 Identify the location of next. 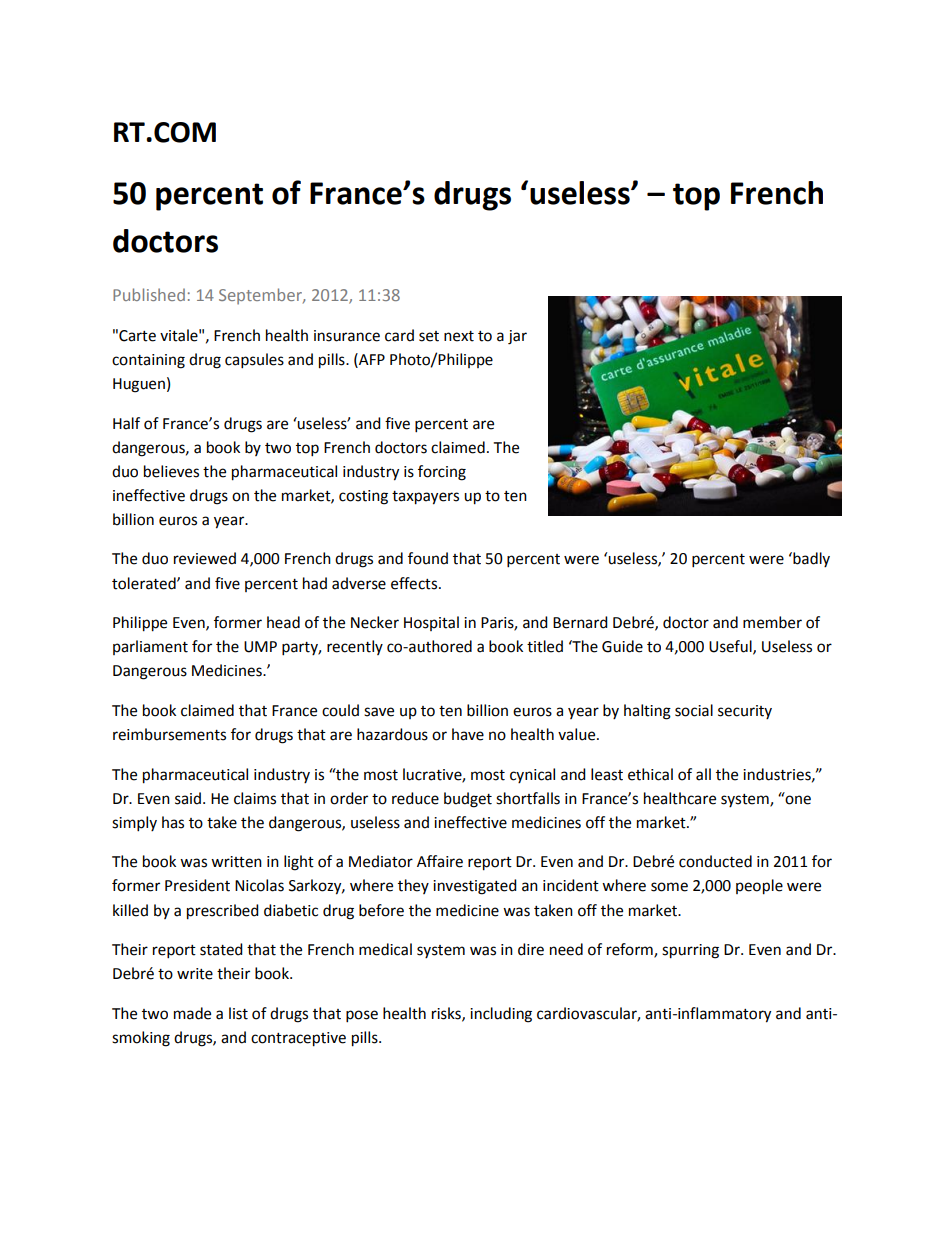
(459, 336).
